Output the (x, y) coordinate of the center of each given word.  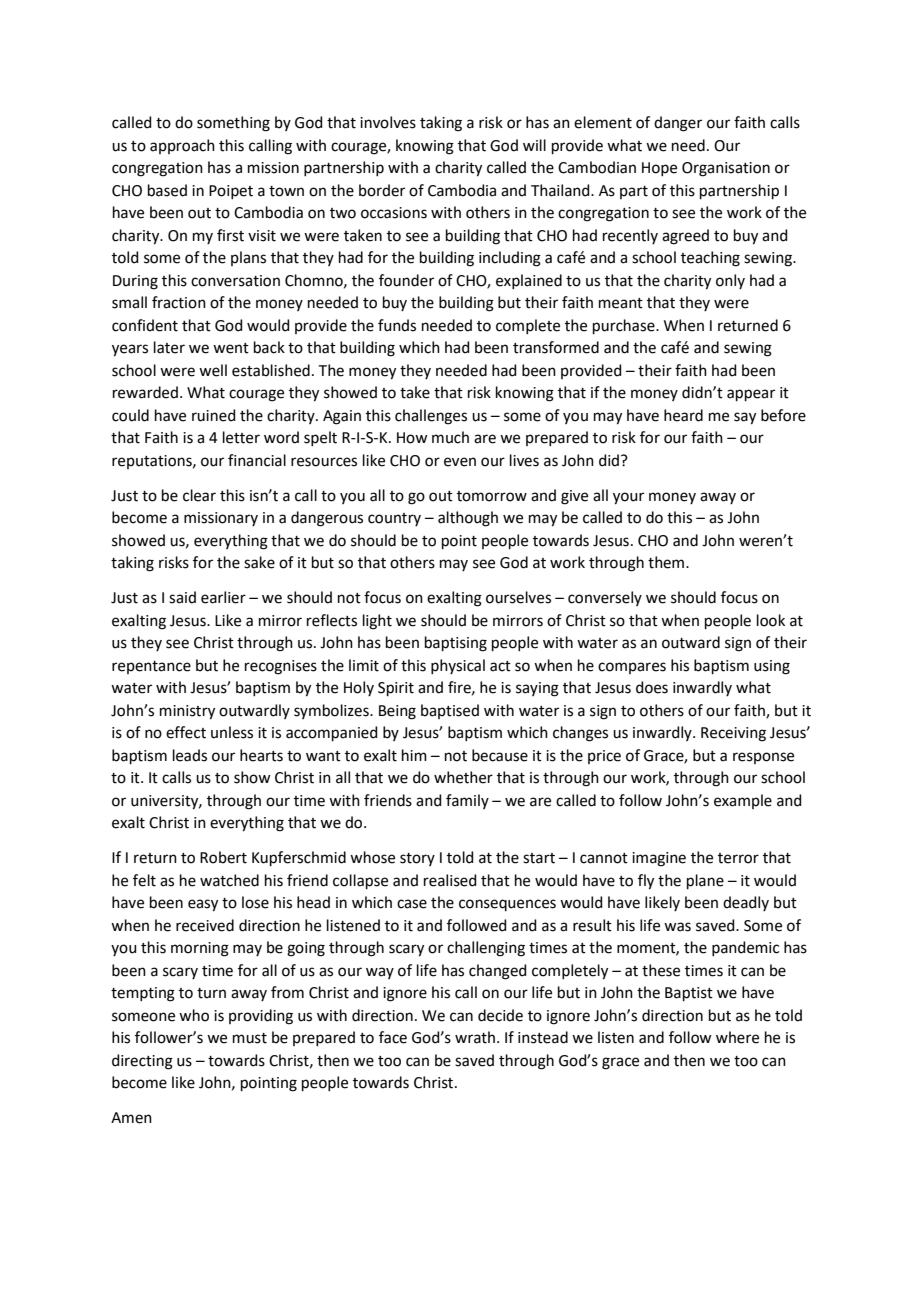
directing (142, 1062)
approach (182, 146)
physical (458, 666)
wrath (475, 1037)
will (534, 145)
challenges (431, 417)
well (213, 370)
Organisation (726, 169)
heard (683, 415)
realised (450, 880)
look (771, 620)
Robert (223, 857)
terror (738, 858)
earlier (223, 597)
